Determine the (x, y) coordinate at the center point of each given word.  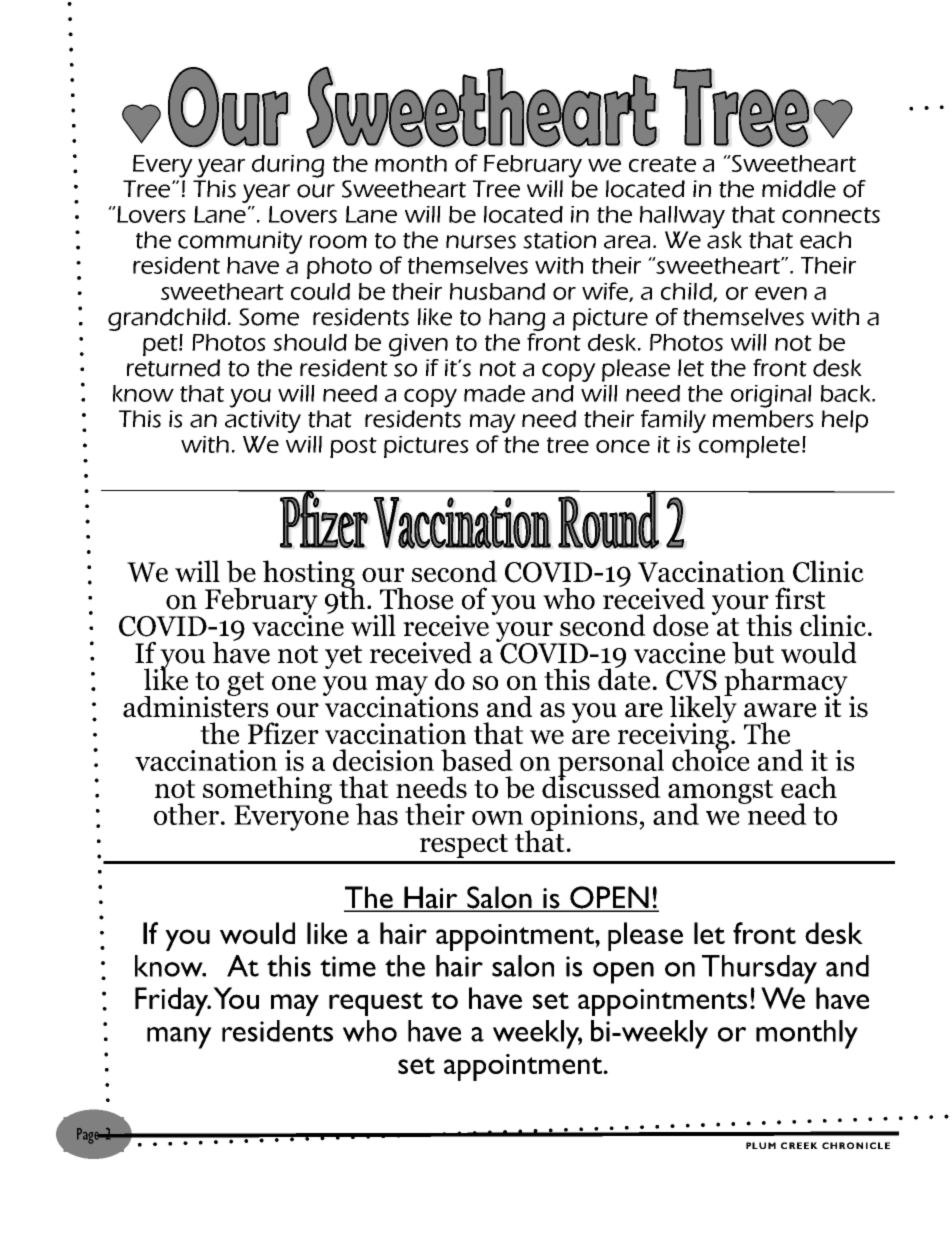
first (800, 598)
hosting (309, 575)
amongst (721, 793)
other (186, 814)
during (288, 166)
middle (799, 189)
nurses (481, 242)
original (771, 396)
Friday (173, 1001)
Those (417, 599)
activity (263, 421)
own (497, 818)
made (494, 393)
